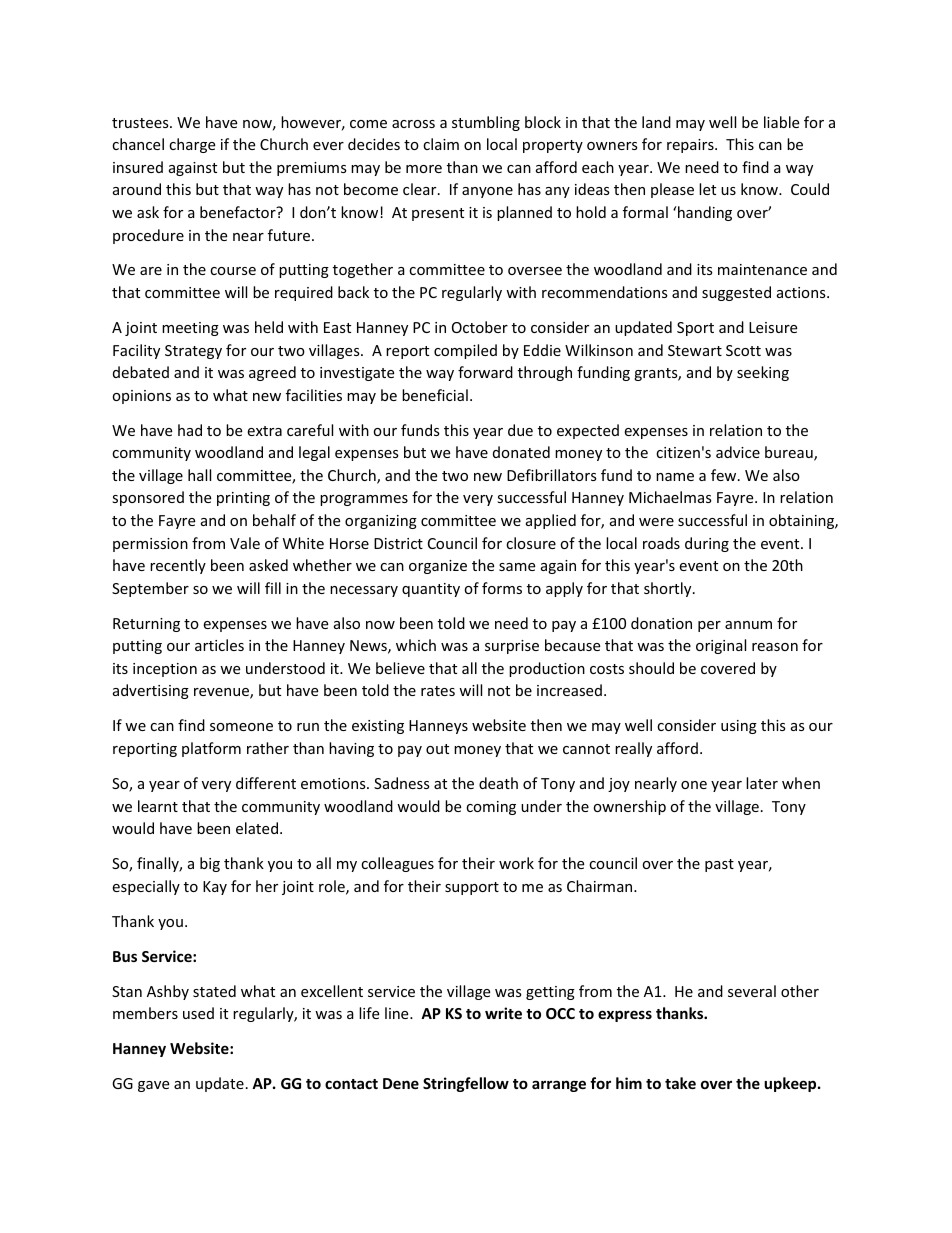  I want to click on claim, so click(441, 144).
